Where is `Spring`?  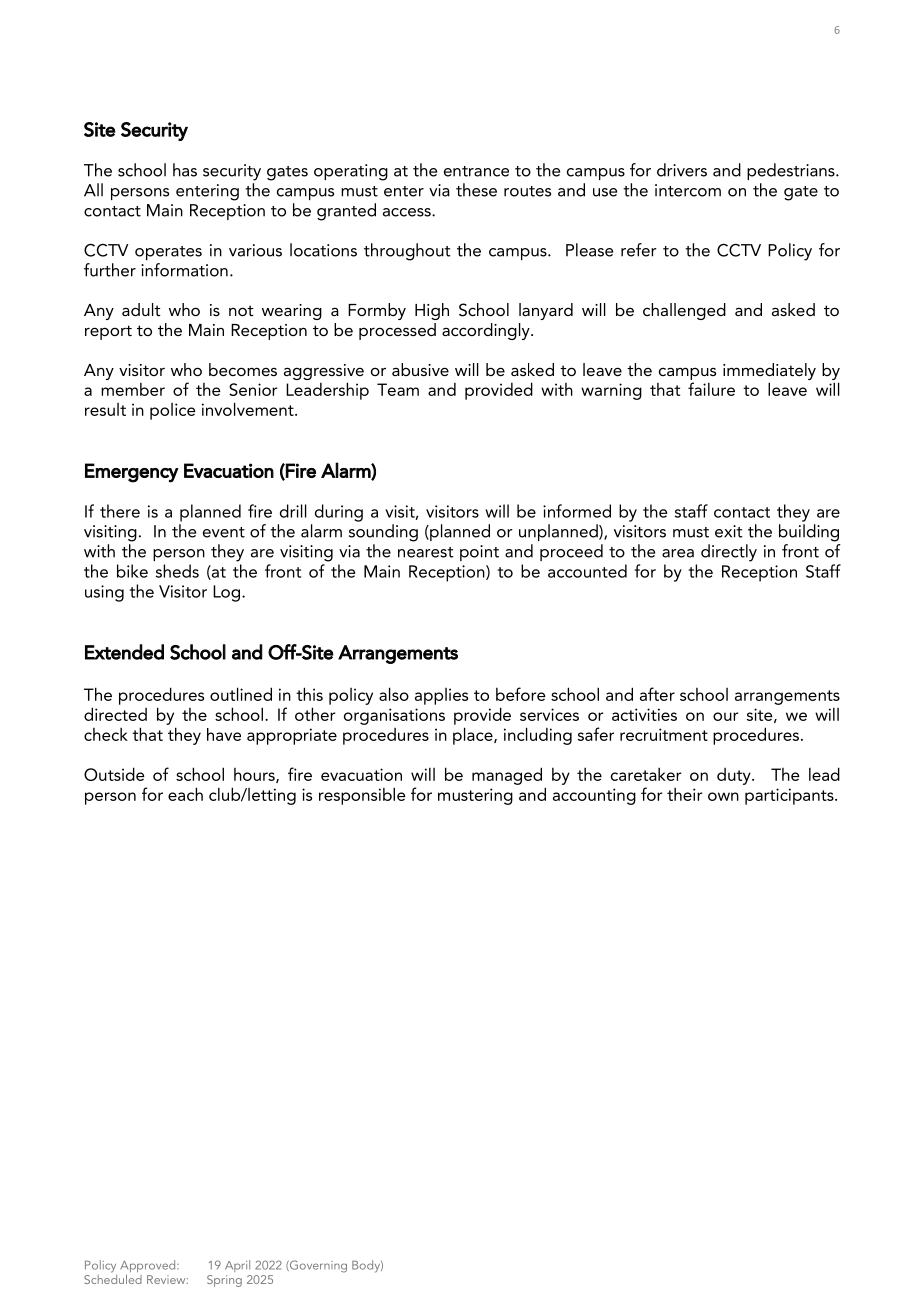 Spring is located at coordinates (224, 1281).
